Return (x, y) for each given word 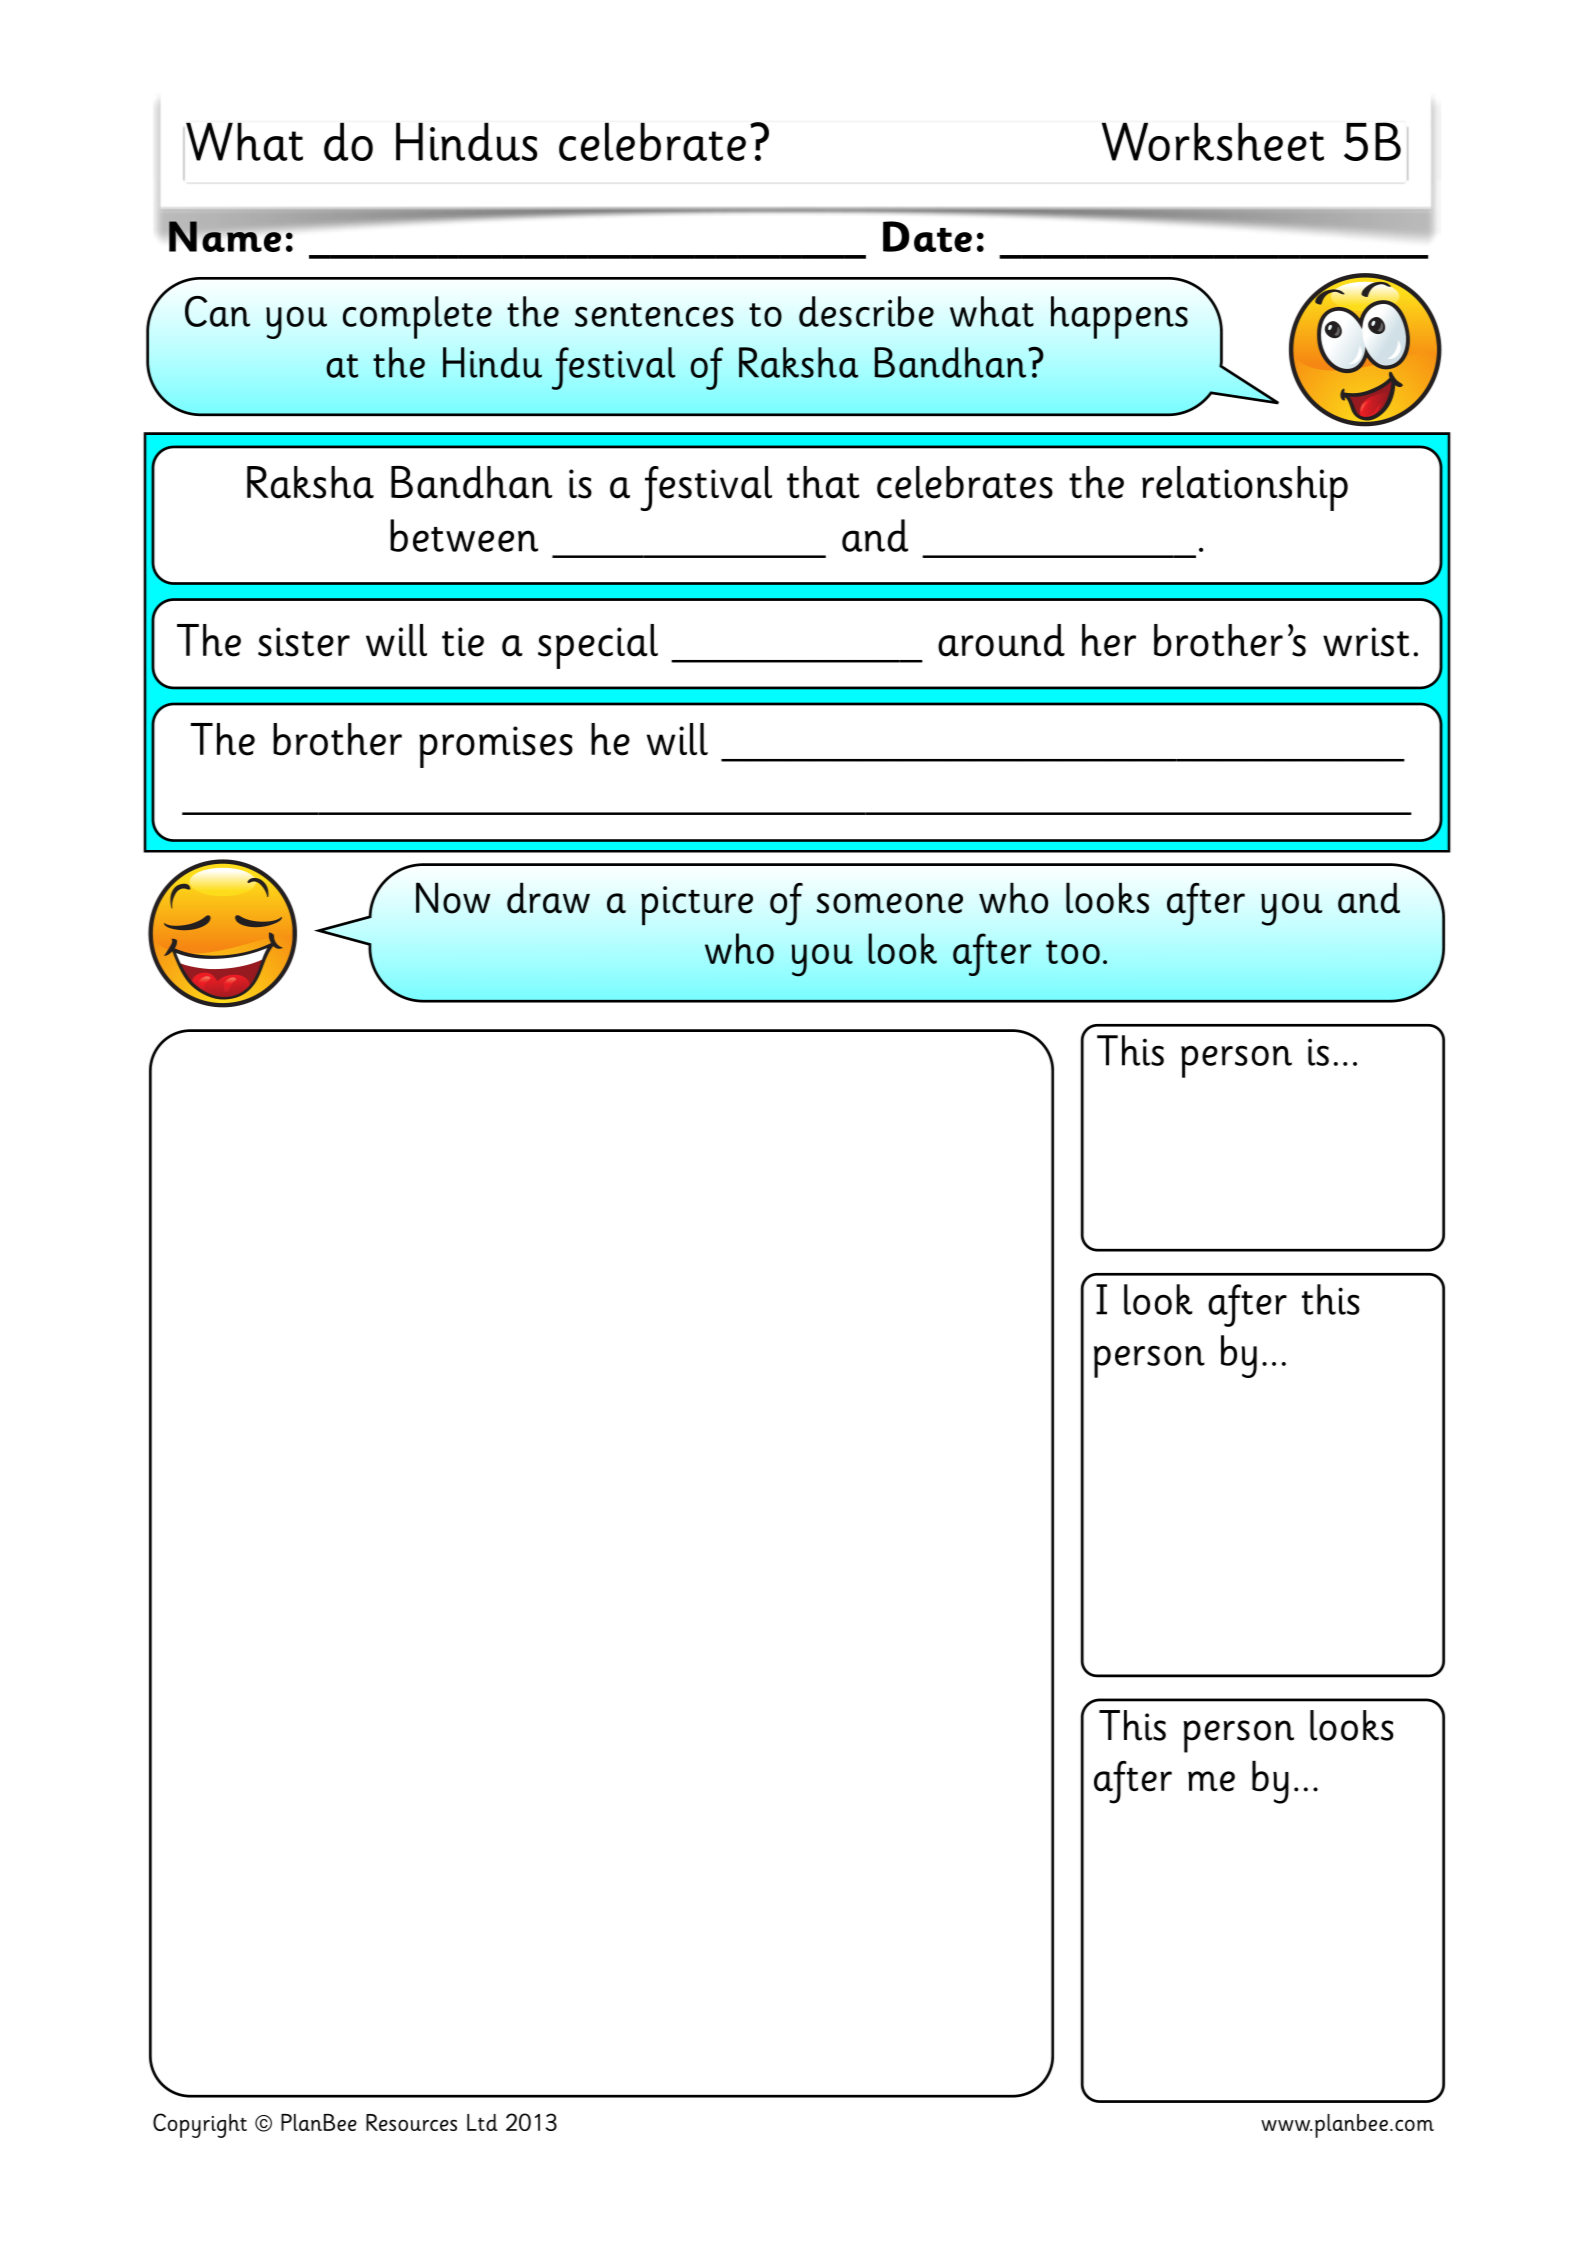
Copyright (200, 2125)
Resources (411, 2122)
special (598, 646)
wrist (1366, 642)
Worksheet (1213, 141)
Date (927, 236)
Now (453, 898)
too (1073, 952)
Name (226, 235)
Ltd (482, 2122)
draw (548, 898)
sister (304, 642)
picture (697, 905)
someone (889, 903)
